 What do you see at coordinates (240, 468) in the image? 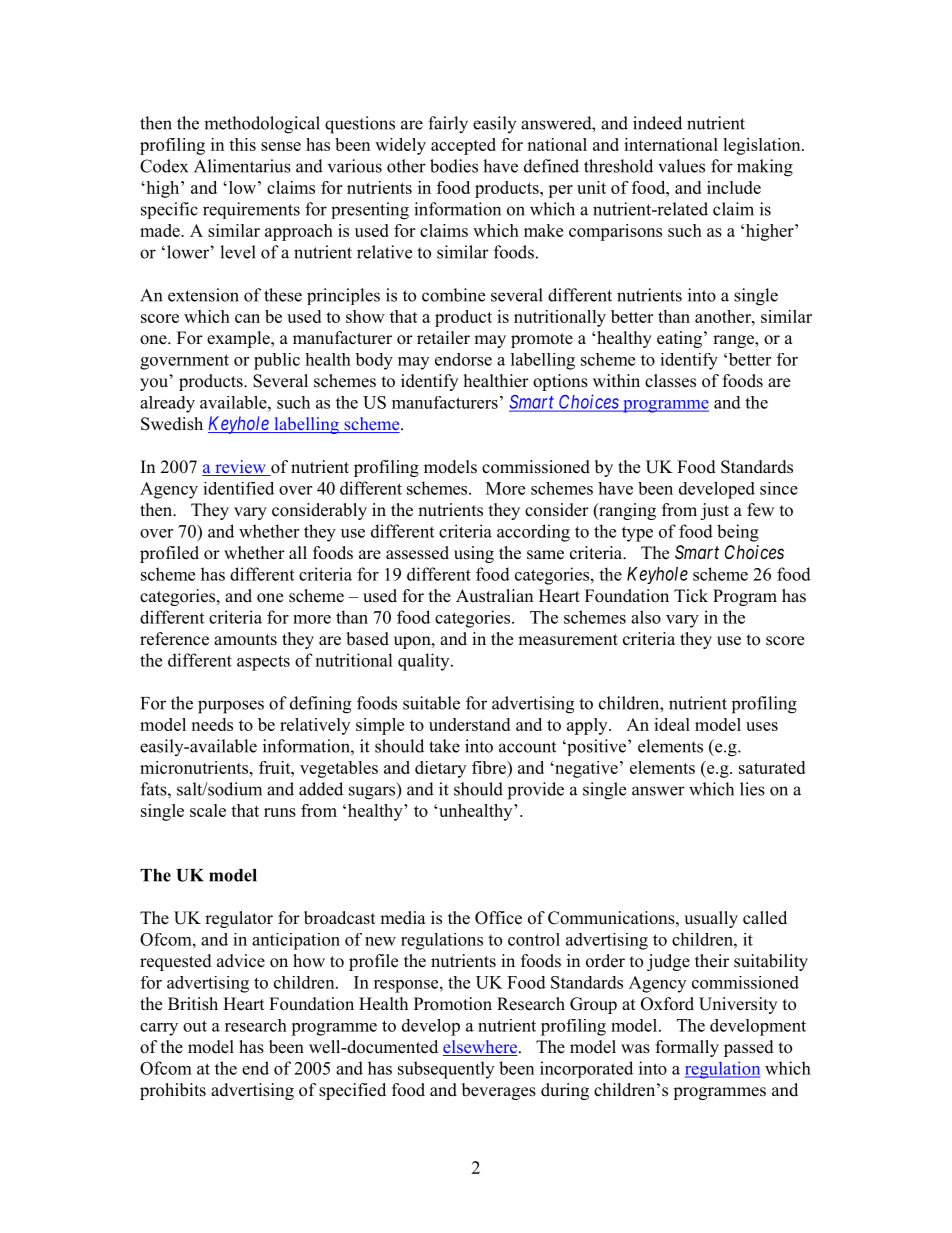
I see `review` at bounding box center [240, 468].
